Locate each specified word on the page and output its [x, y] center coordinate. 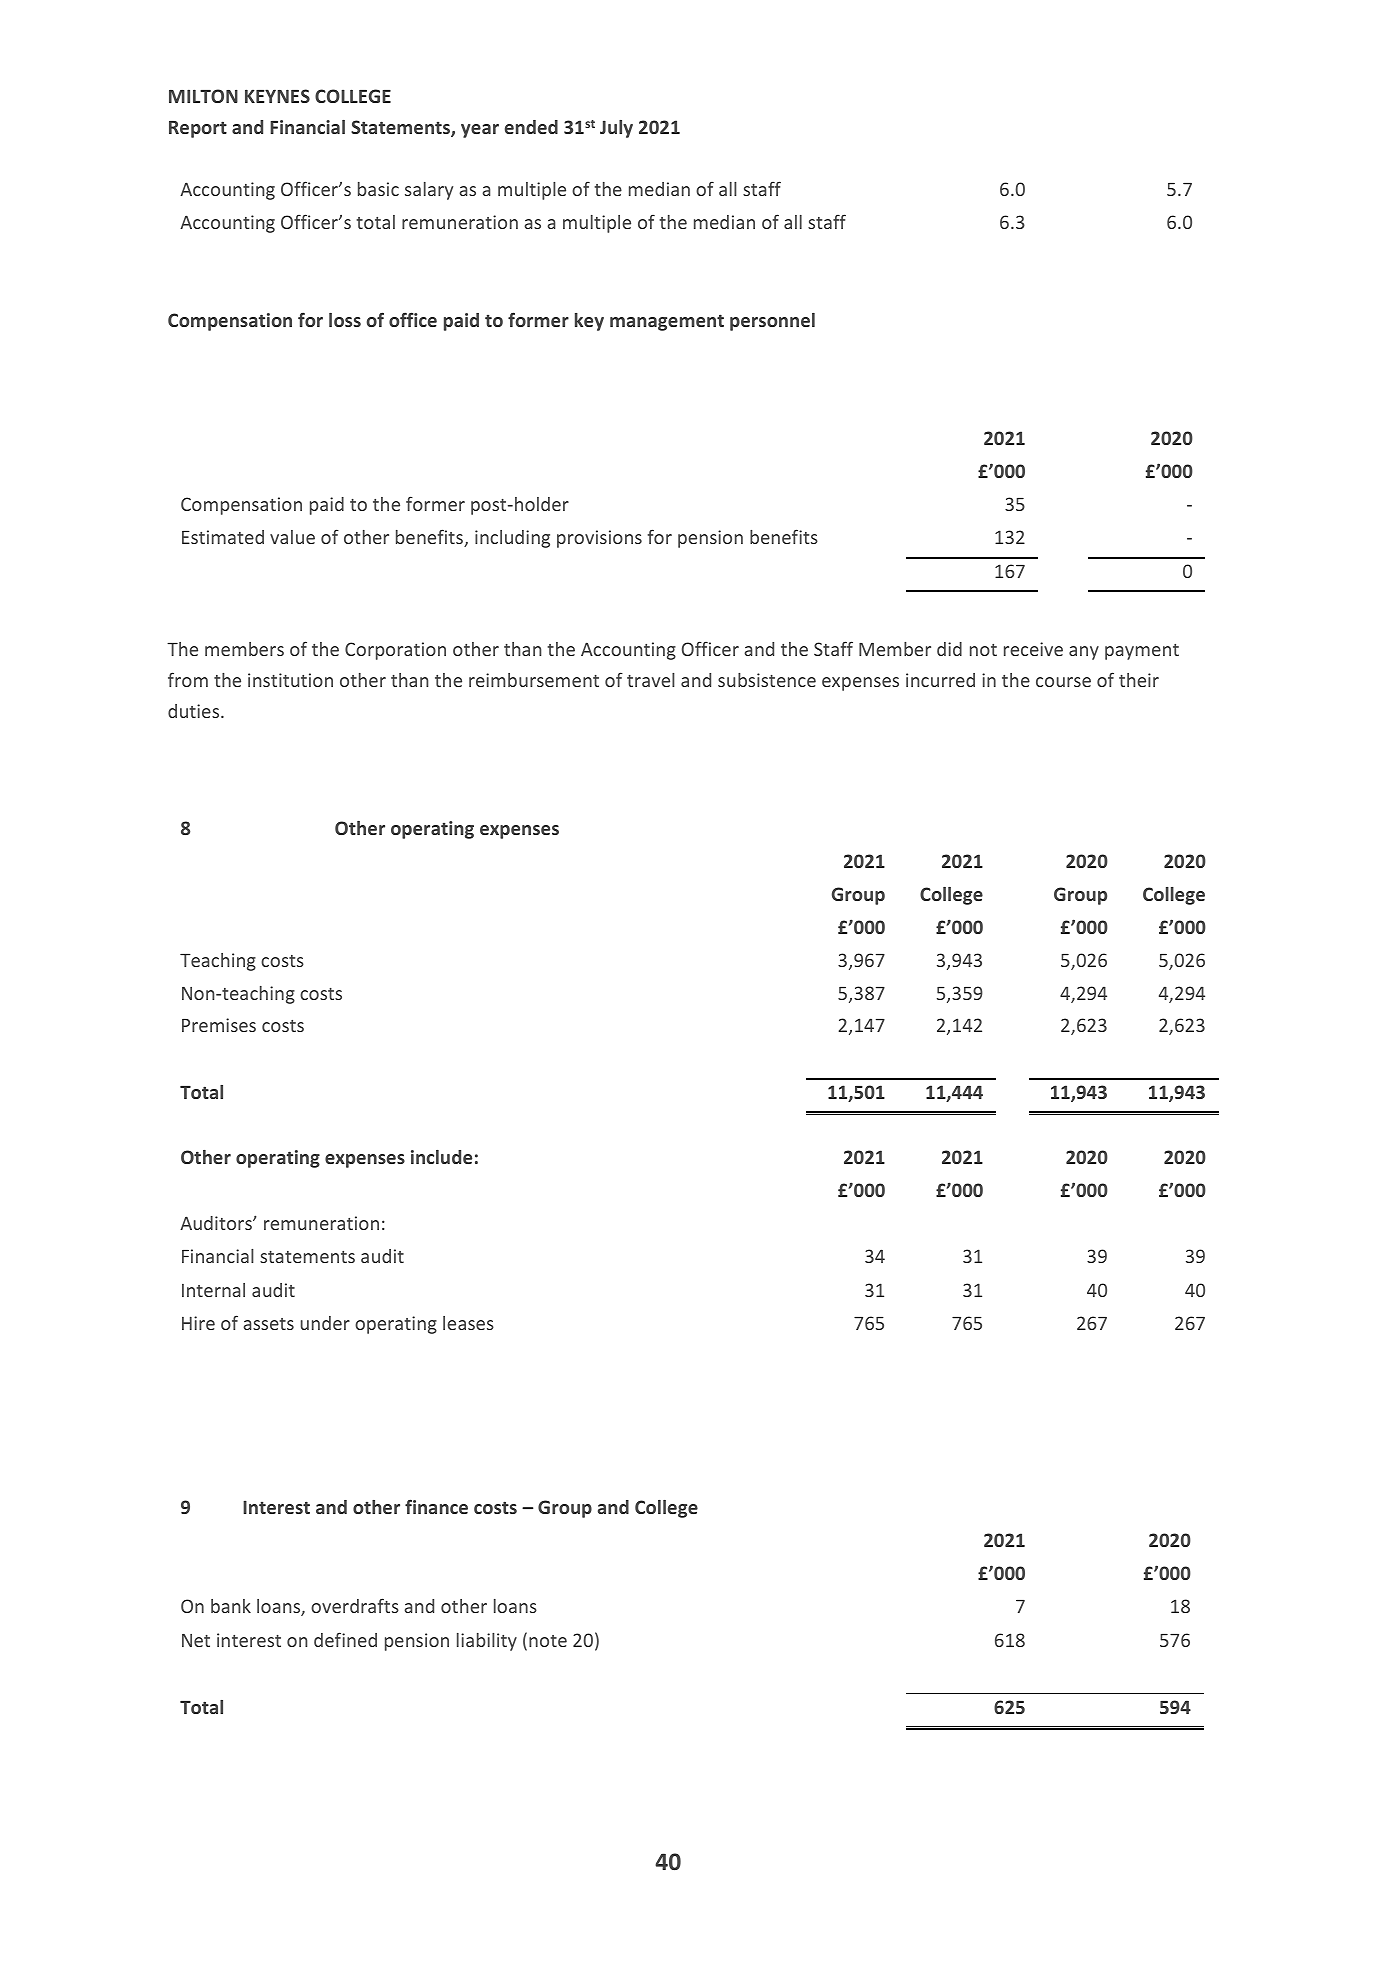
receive [1033, 649]
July [616, 129]
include [441, 1157]
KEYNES [277, 96]
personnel [772, 322]
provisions [599, 539]
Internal [213, 1290]
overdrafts [355, 1605]
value [292, 537]
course [1063, 682]
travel [651, 680]
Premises [219, 1025]
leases [468, 1323]
